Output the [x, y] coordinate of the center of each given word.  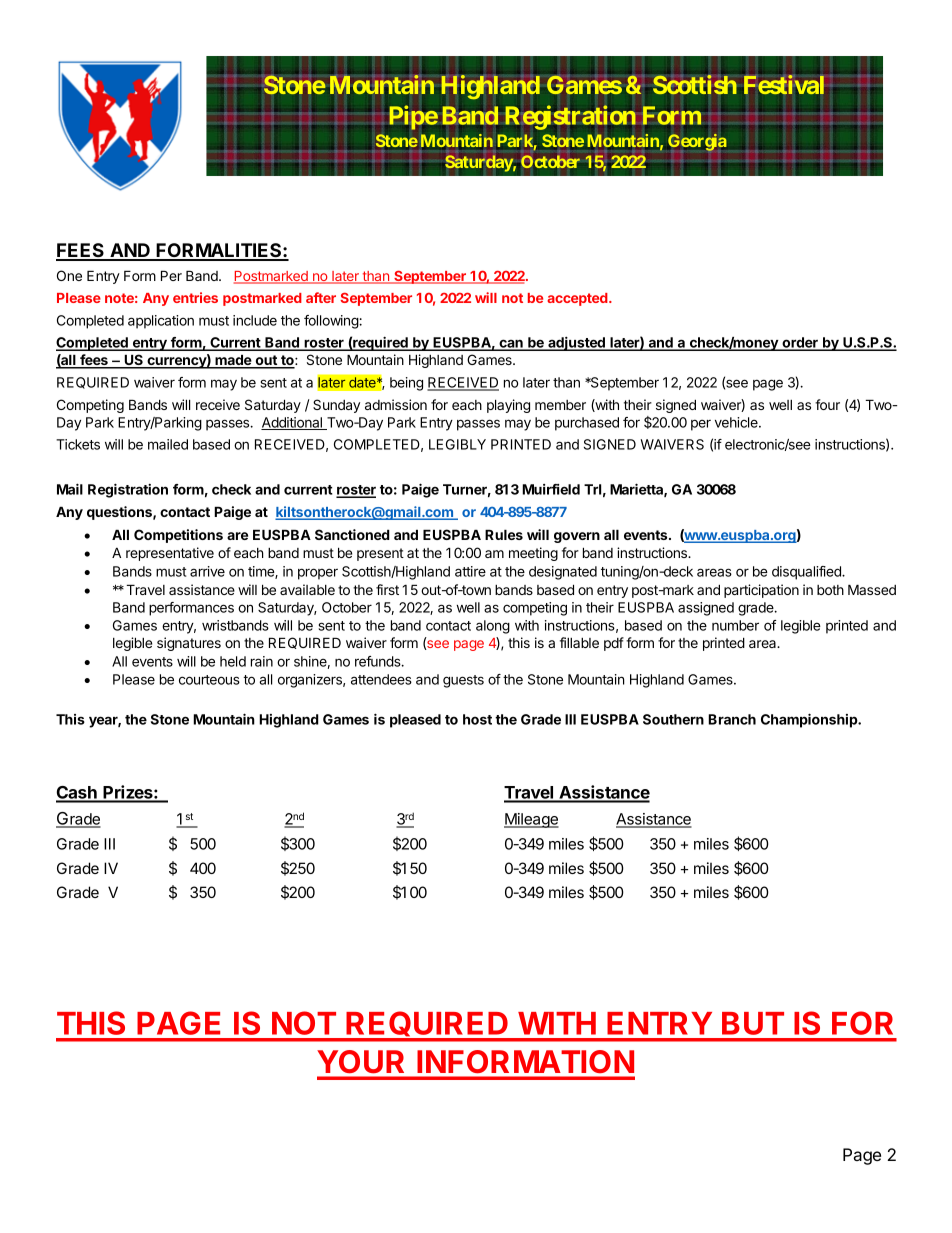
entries [195, 297]
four [827, 404]
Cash [77, 794]
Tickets [78, 444]
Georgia [697, 143]
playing [508, 406]
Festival [784, 84]
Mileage [531, 820]
